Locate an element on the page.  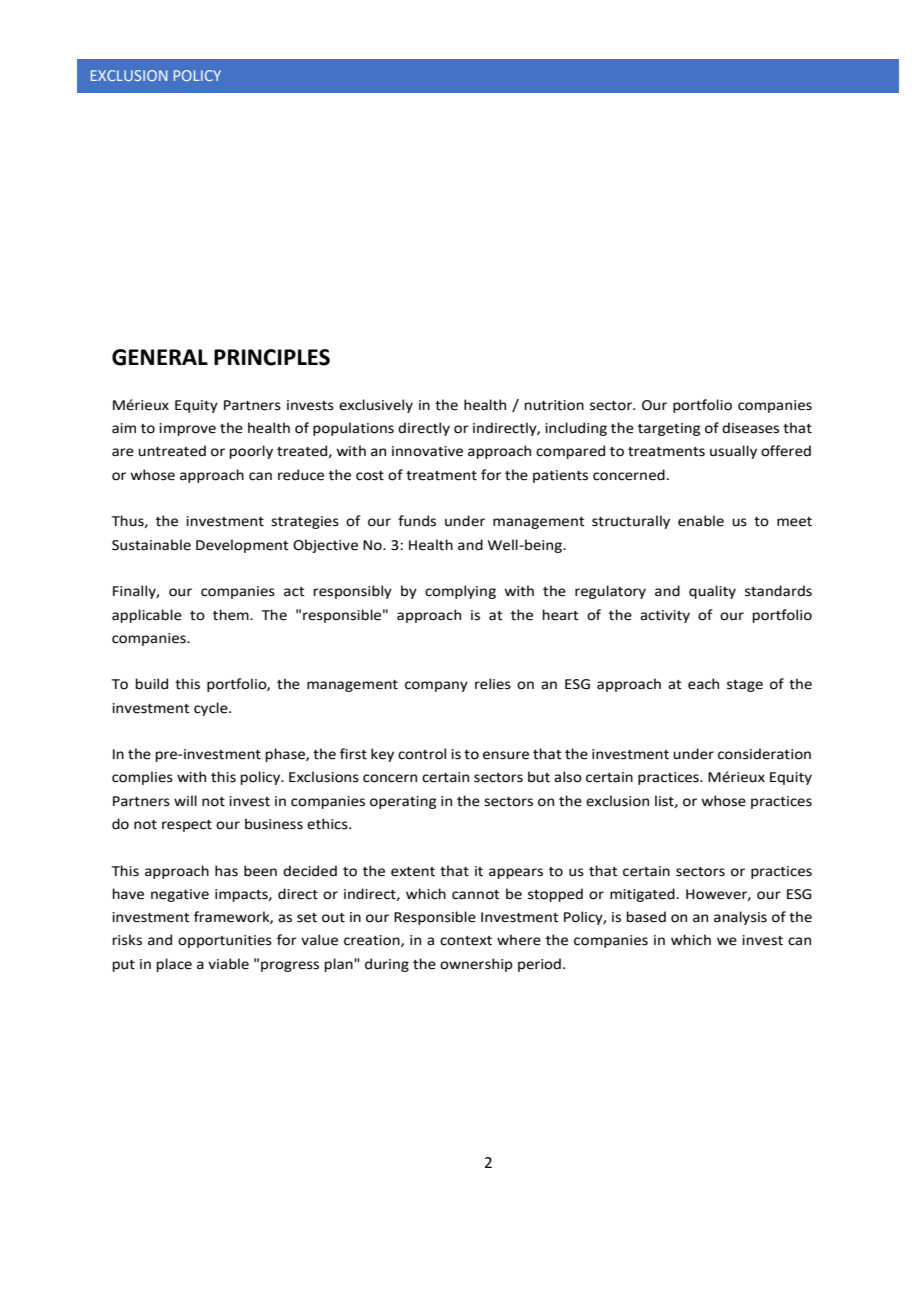
each is located at coordinates (703, 684).
